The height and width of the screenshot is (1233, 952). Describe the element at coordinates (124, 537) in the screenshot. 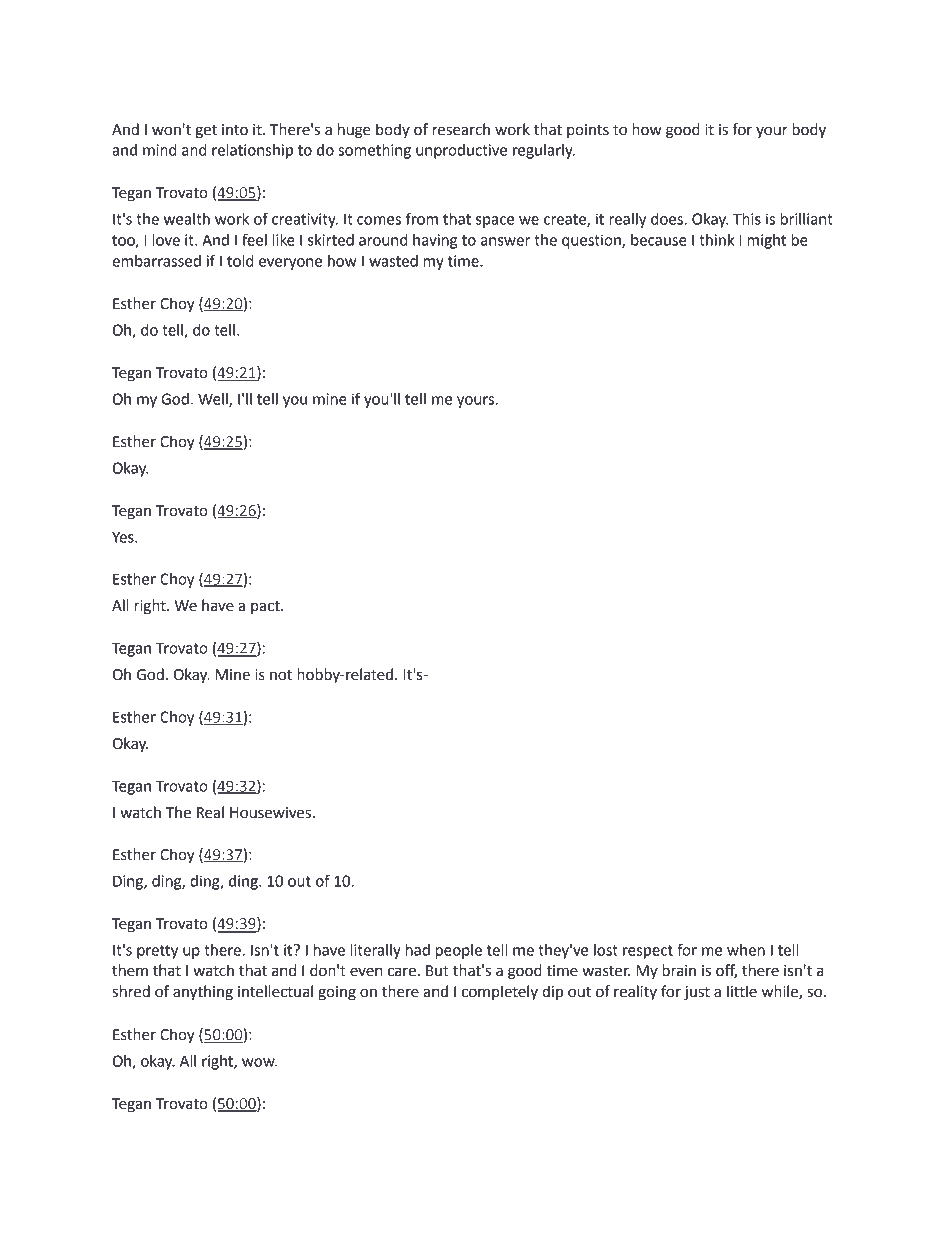

I see `Yes` at that location.
